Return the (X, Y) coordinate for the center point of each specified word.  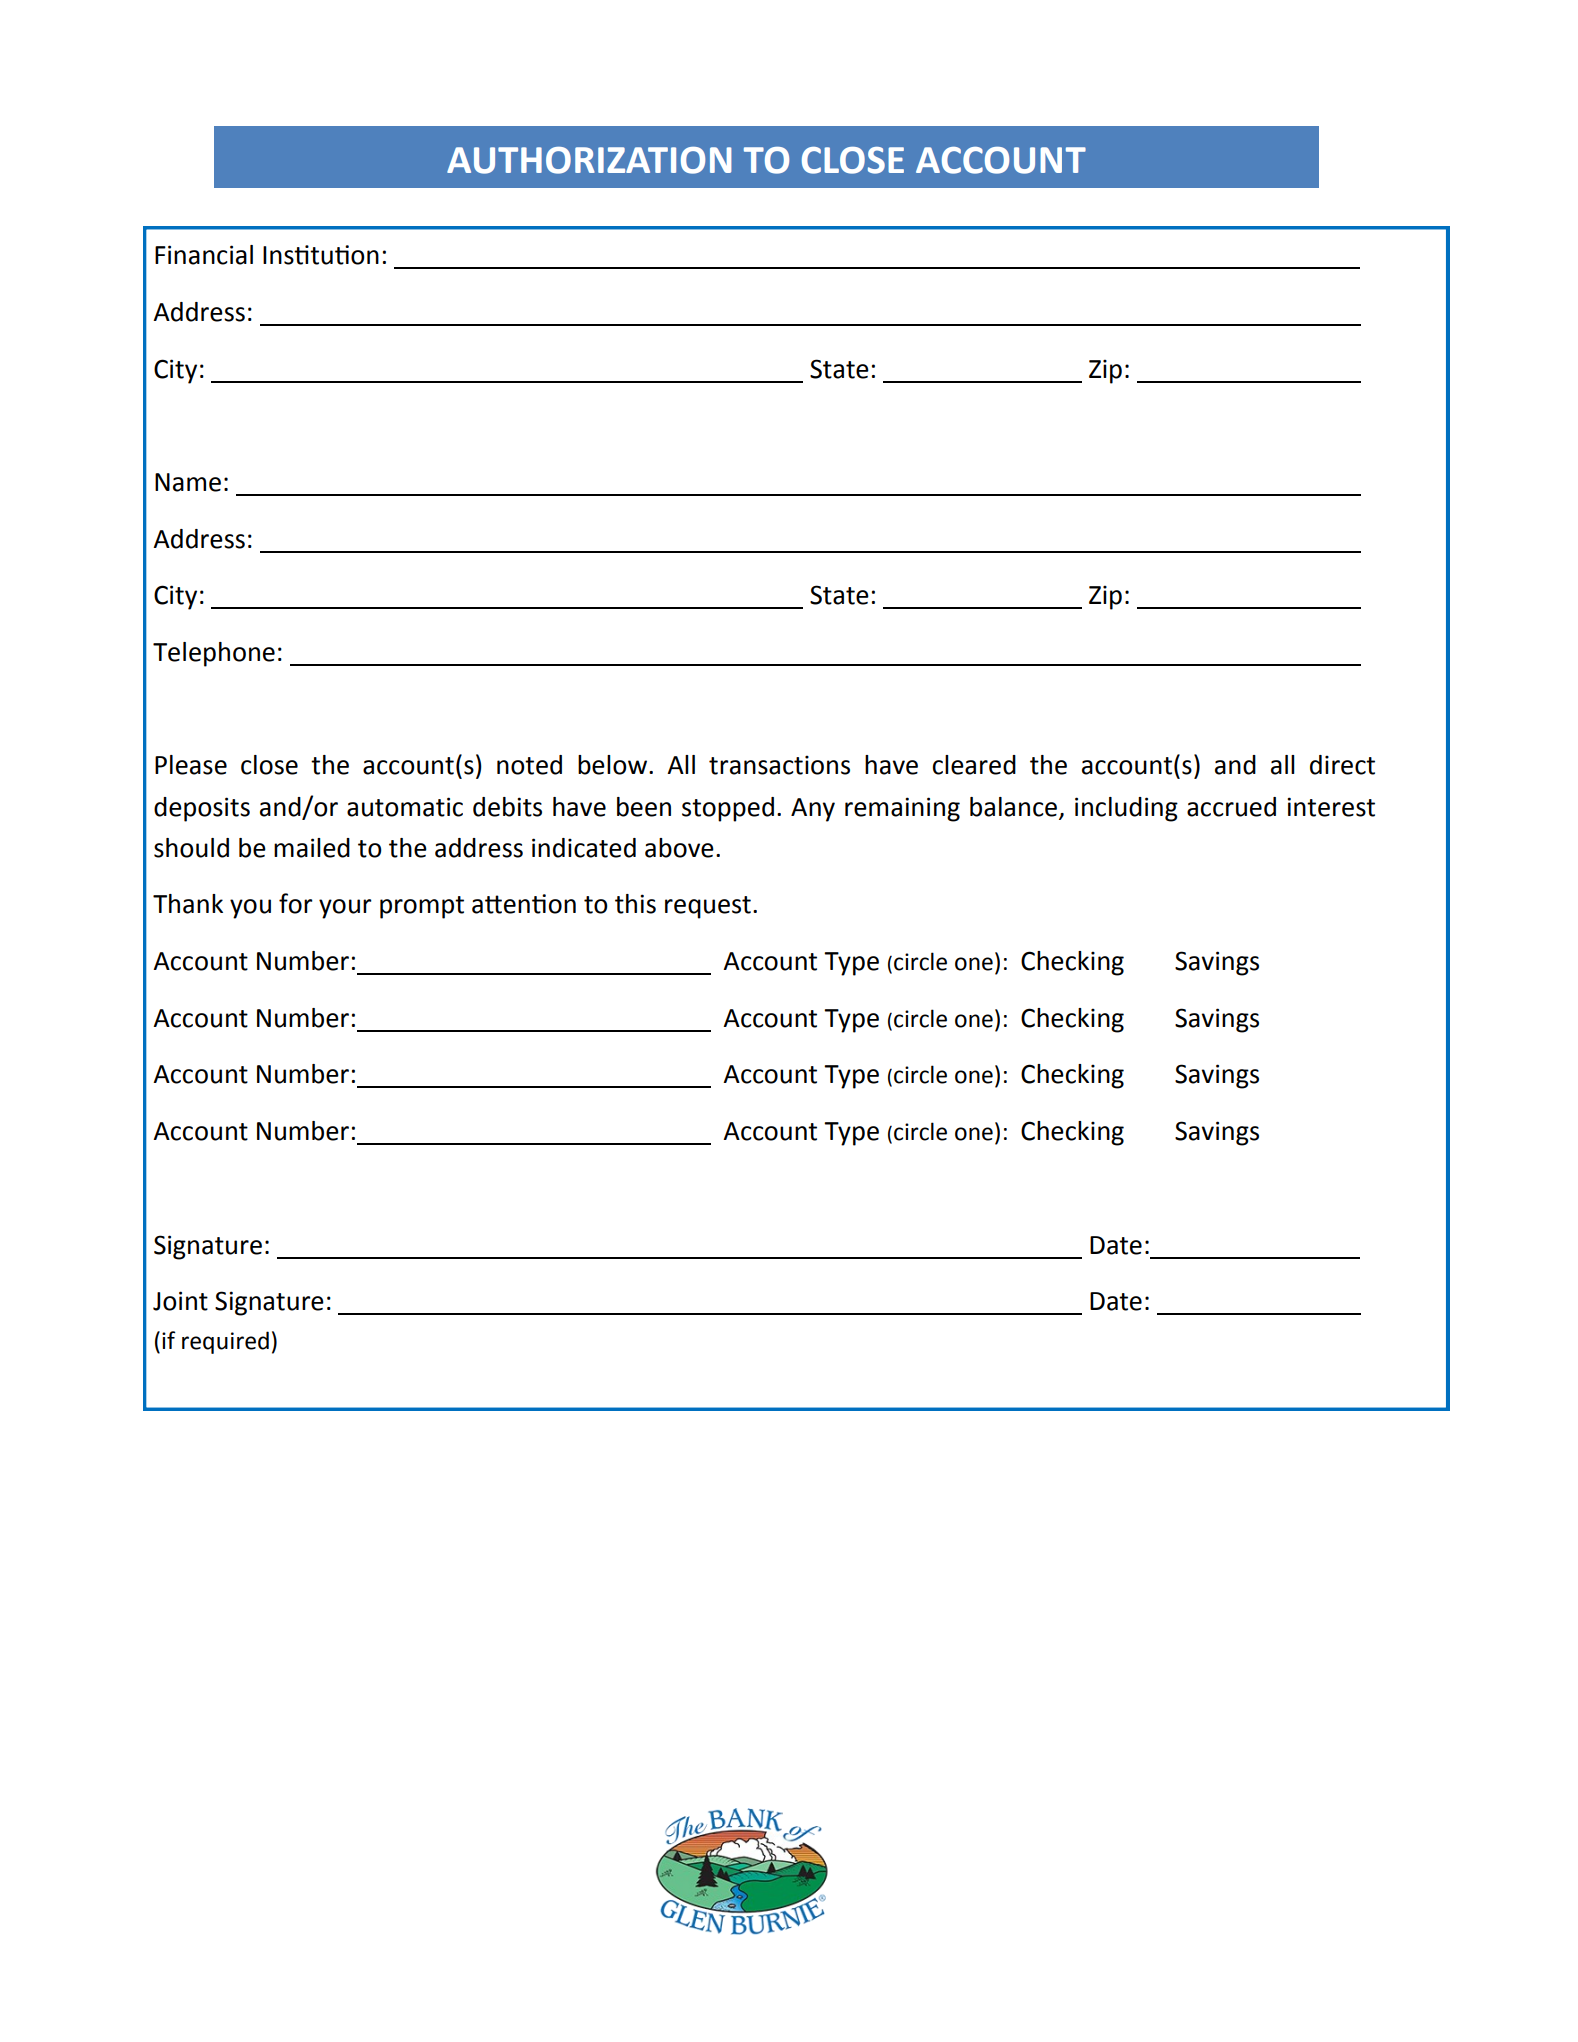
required (225, 1342)
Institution (321, 255)
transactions (779, 765)
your (345, 909)
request (708, 907)
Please (191, 765)
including (1126, 809)
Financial (204, 255)
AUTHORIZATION (589, 160)
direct (1342, 765)
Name (188, 482)
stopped (728, 809)
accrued (1231, 807)
